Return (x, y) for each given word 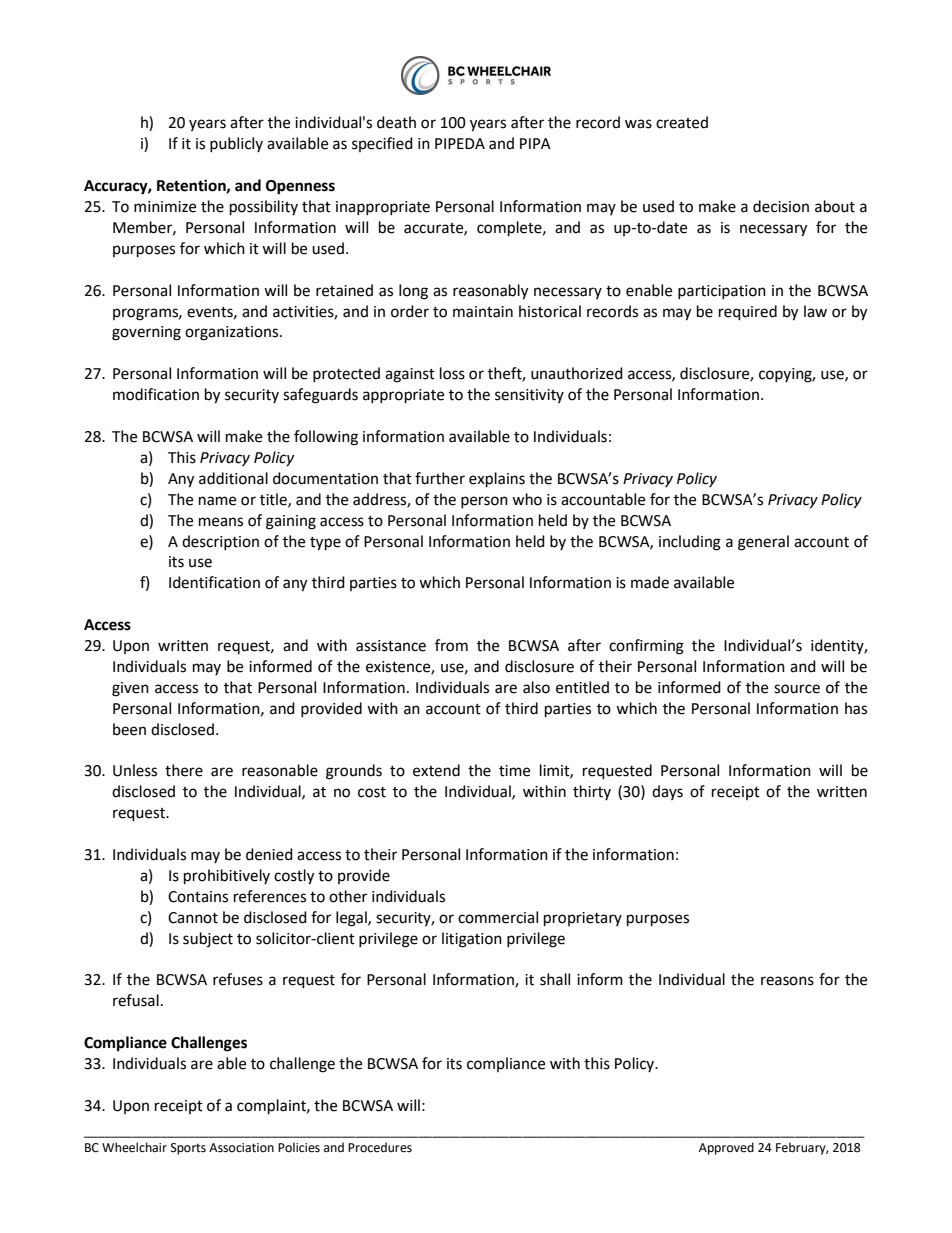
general (763, 543)
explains (497, 480)
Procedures (380, 1147)
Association (241, 1148)
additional (233, 478)
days (667, 792)
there (184, 770)
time (514, 771)
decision (781, 206)
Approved (726, 1148)
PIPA (535, 143)
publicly (236, 144)
